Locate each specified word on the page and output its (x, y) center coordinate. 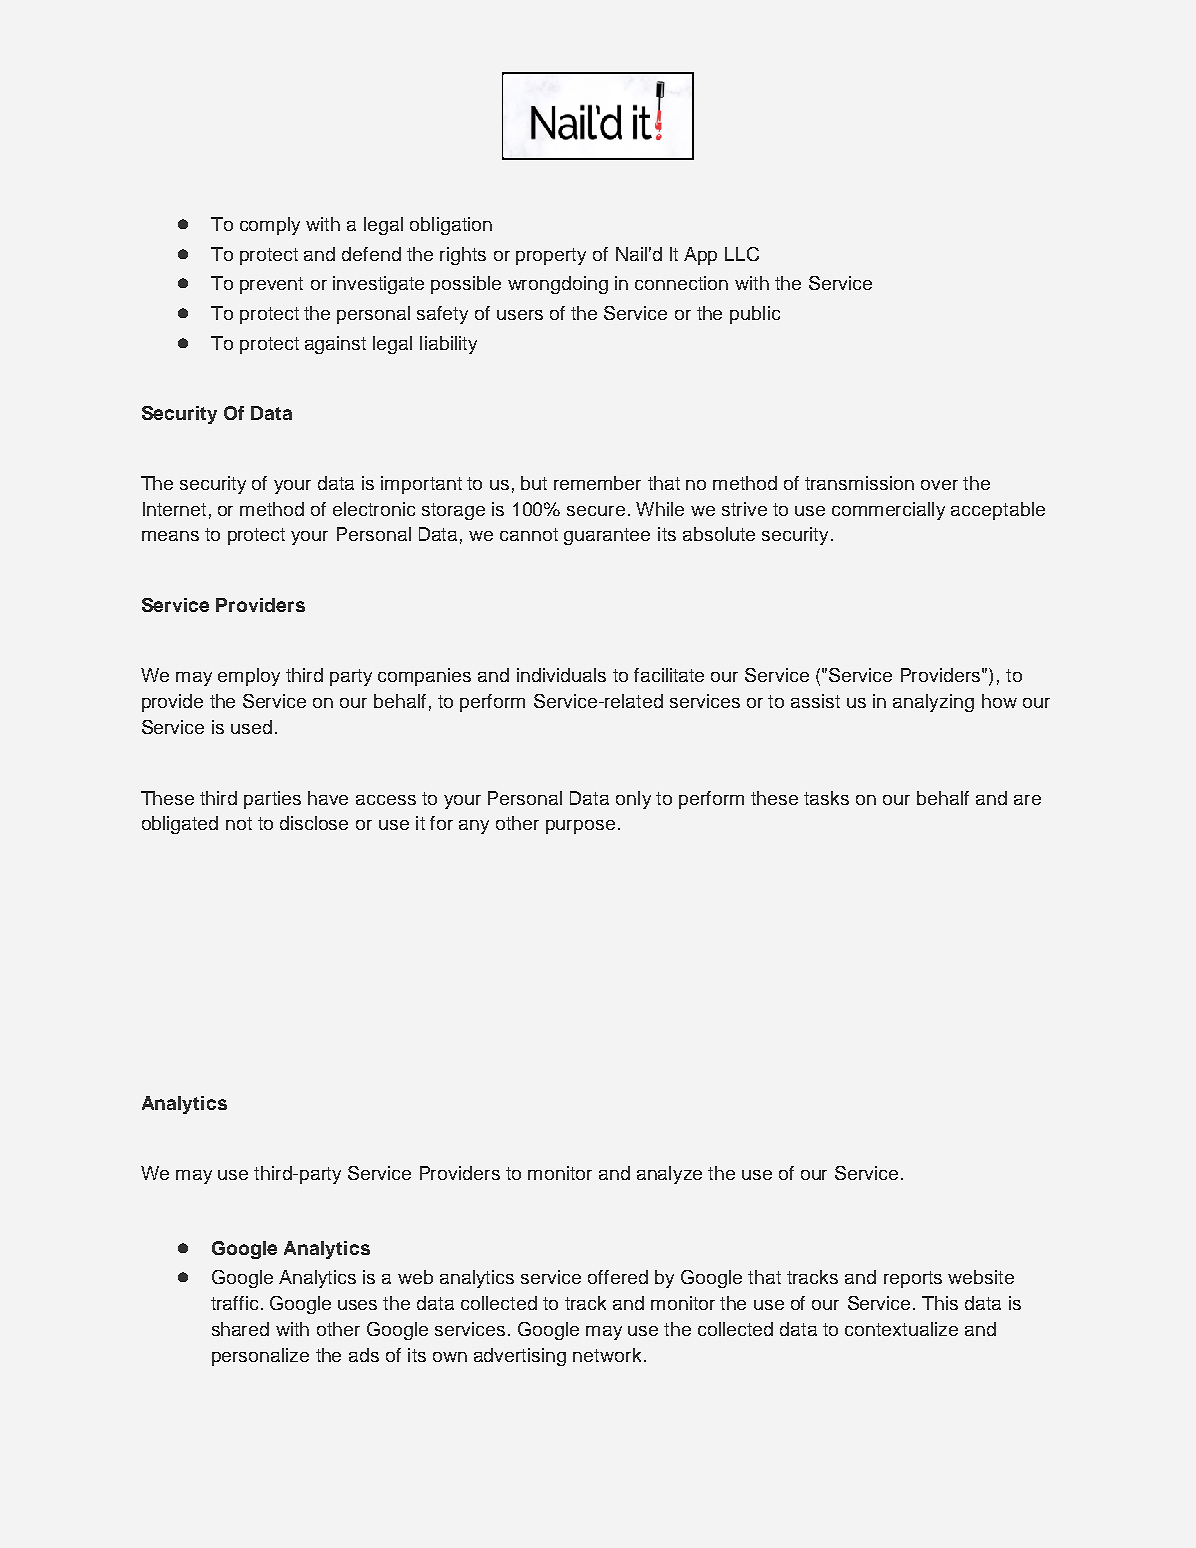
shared (240, 1329)
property (551, 256)
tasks (826, 798)
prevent (271, 285)
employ (249, 677)
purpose (580, 827)
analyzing (933, 703)
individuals (561, 675)
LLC (742, 254)
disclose (314, 823)
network (607, 1355)
